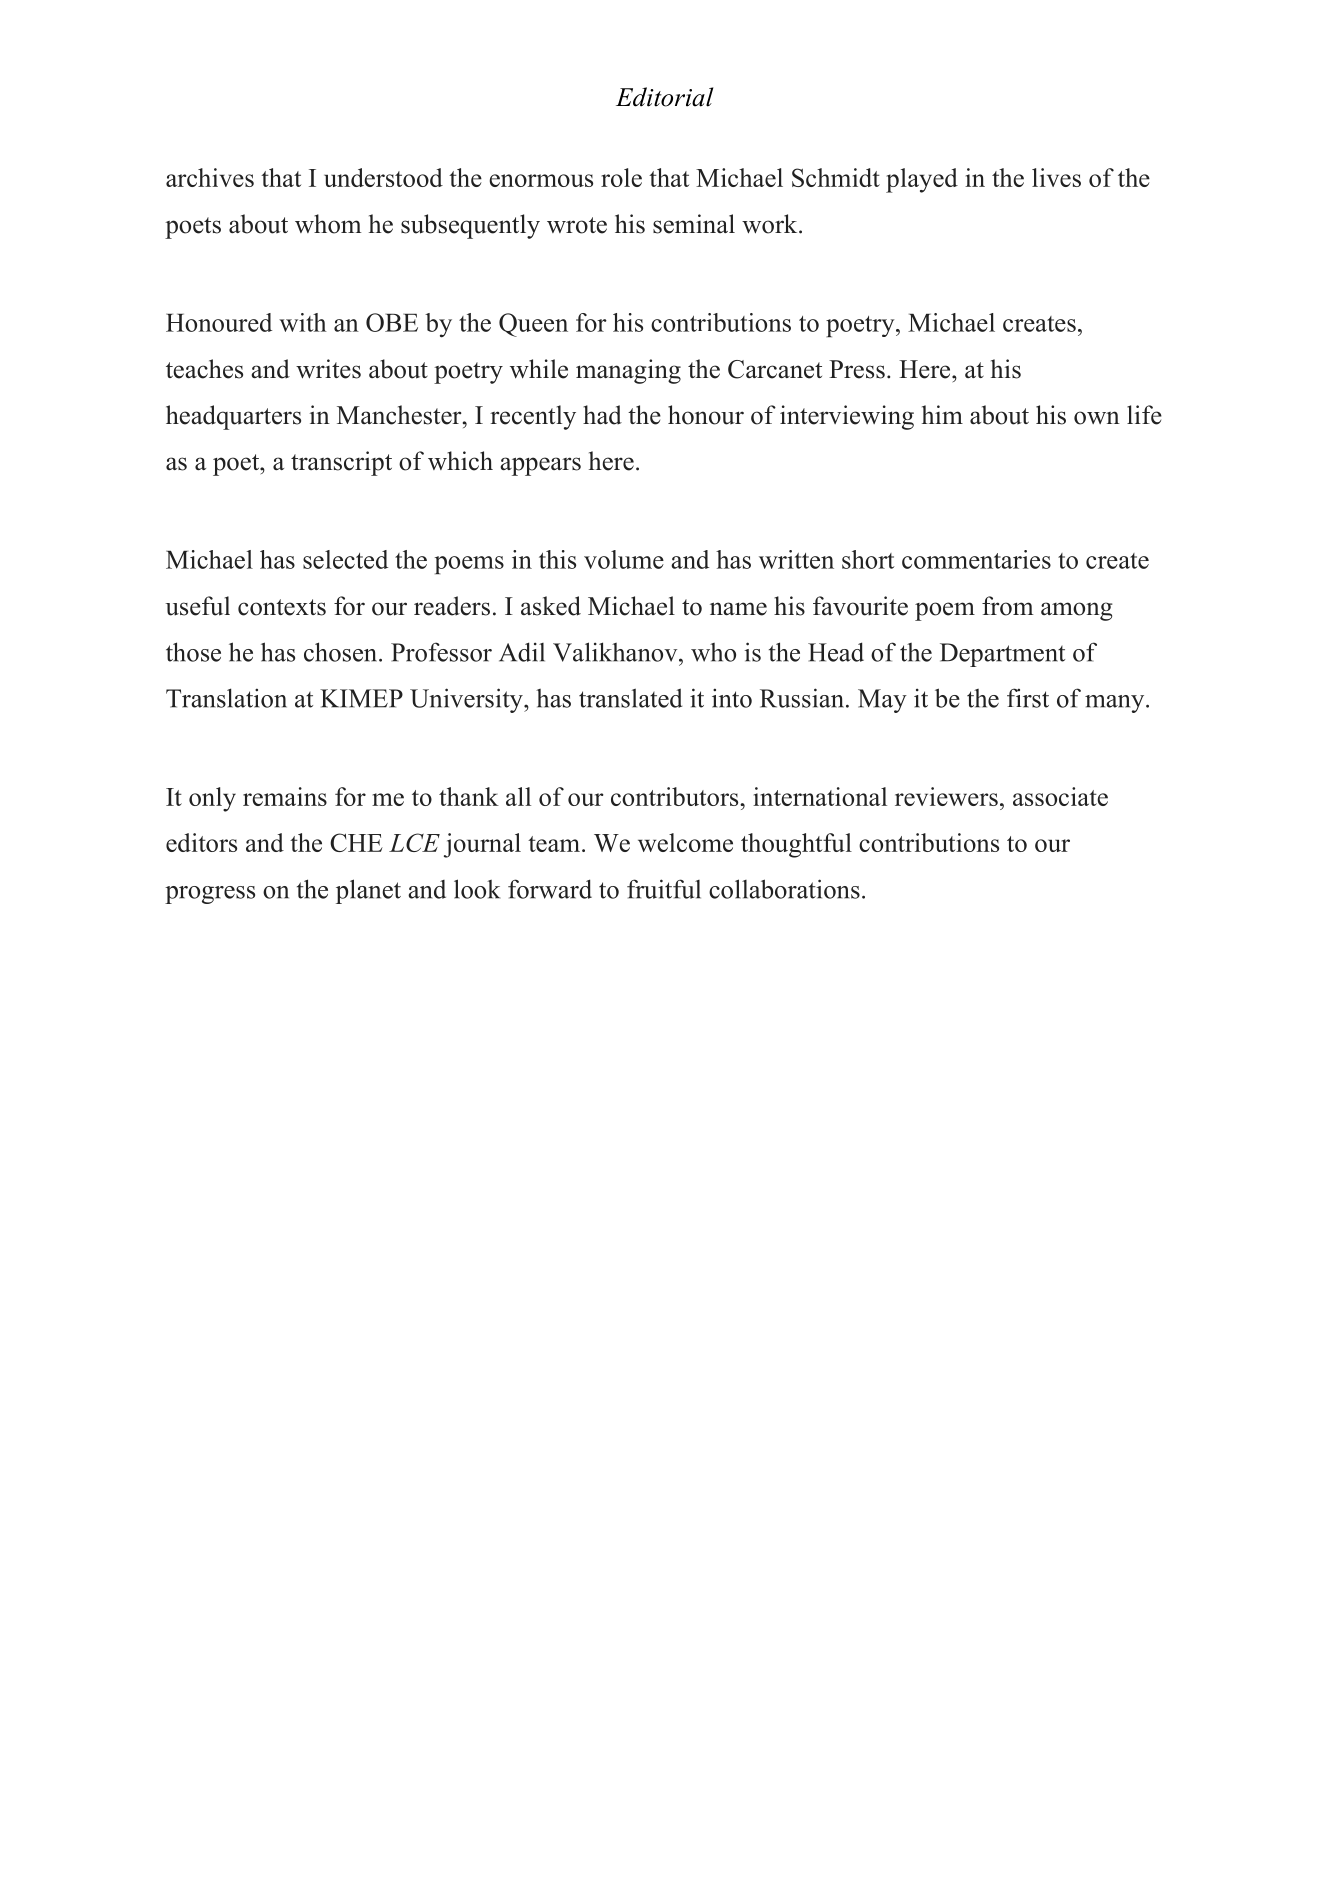  Describe the element at coordinates (210, 895) in the document. I see `progress` at that location.
